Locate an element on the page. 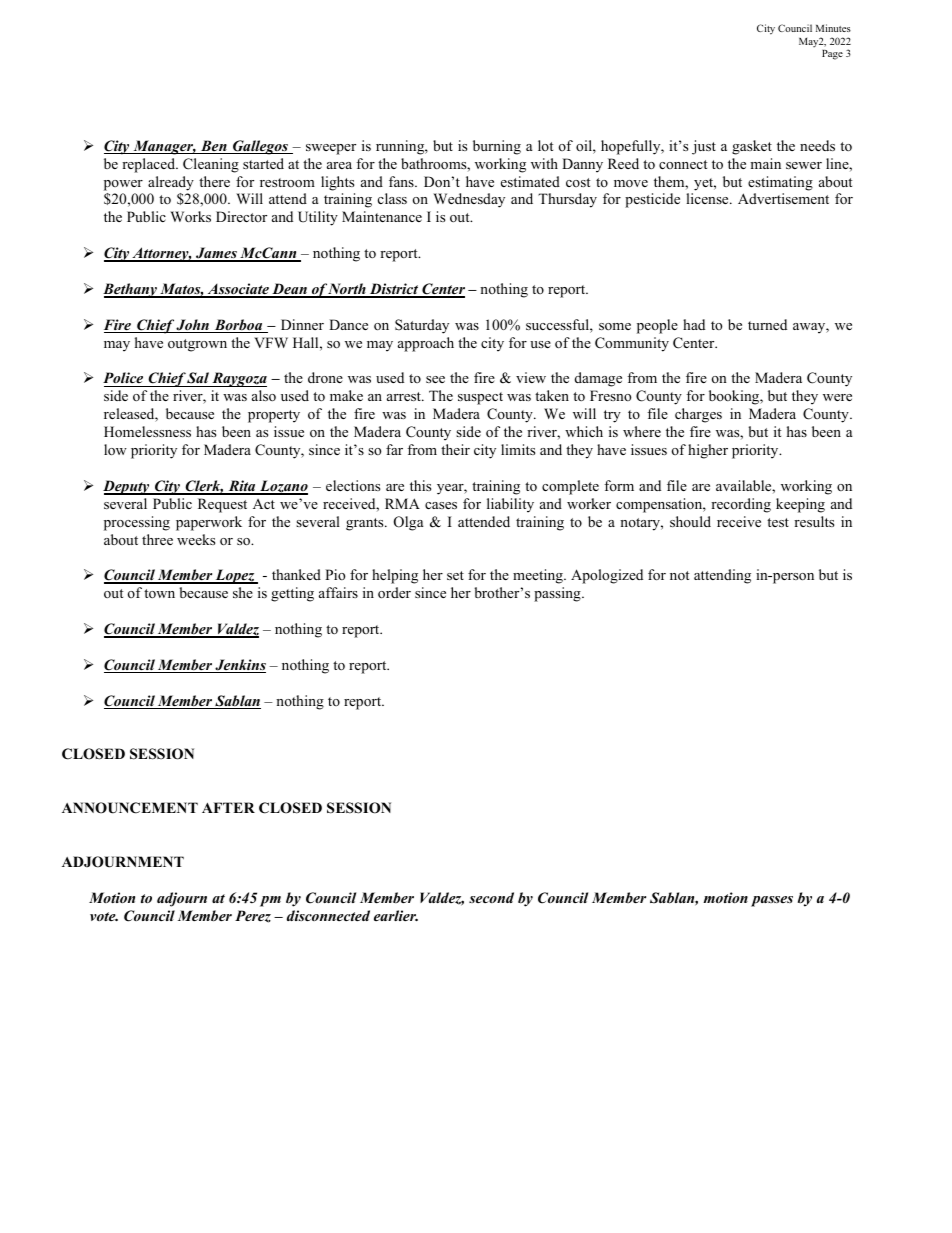 The image size is (952, 1233). Perez is located at coordinates (253, 916).
